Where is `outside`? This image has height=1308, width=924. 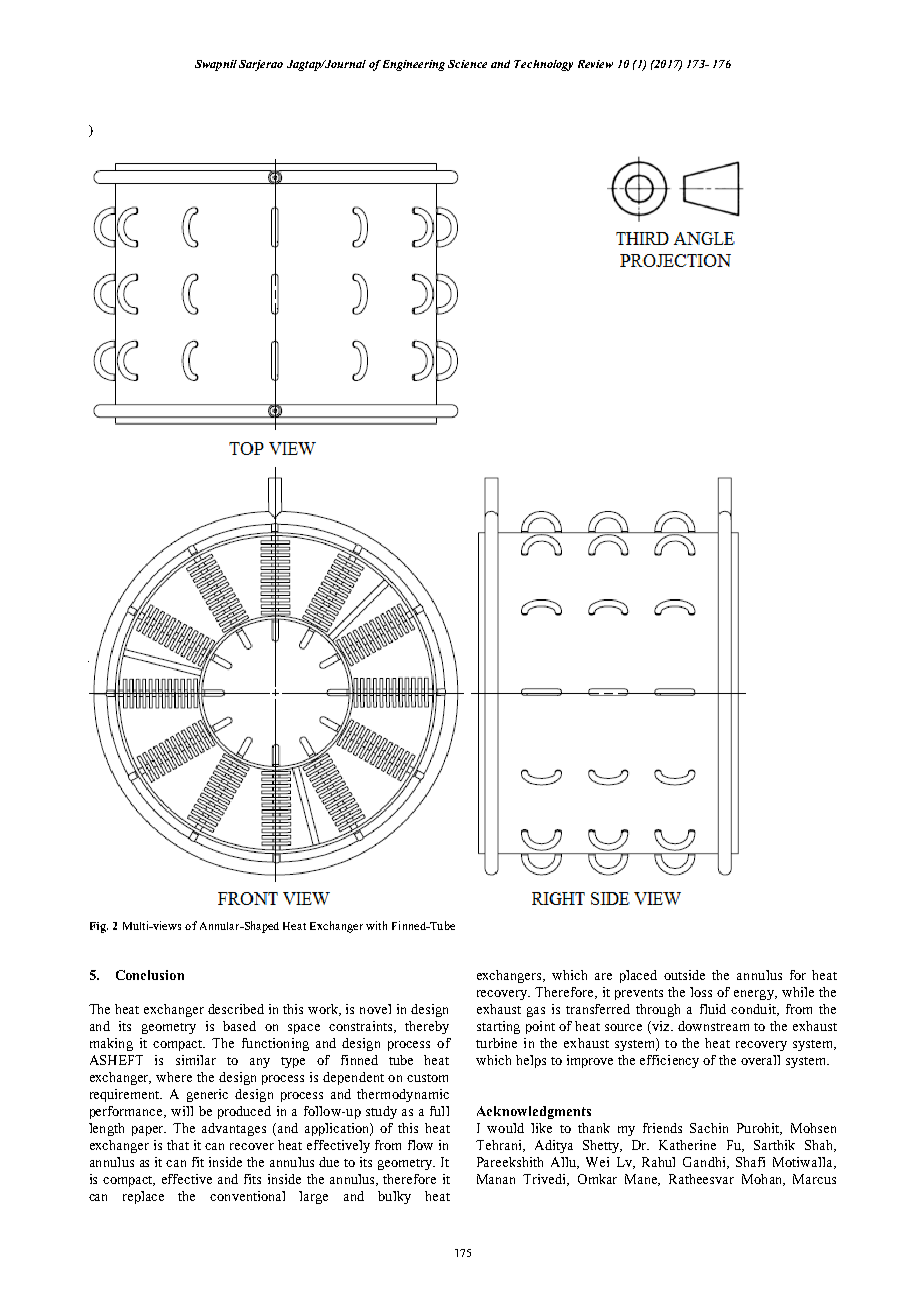
outside is located at coordinates (684, 975).
